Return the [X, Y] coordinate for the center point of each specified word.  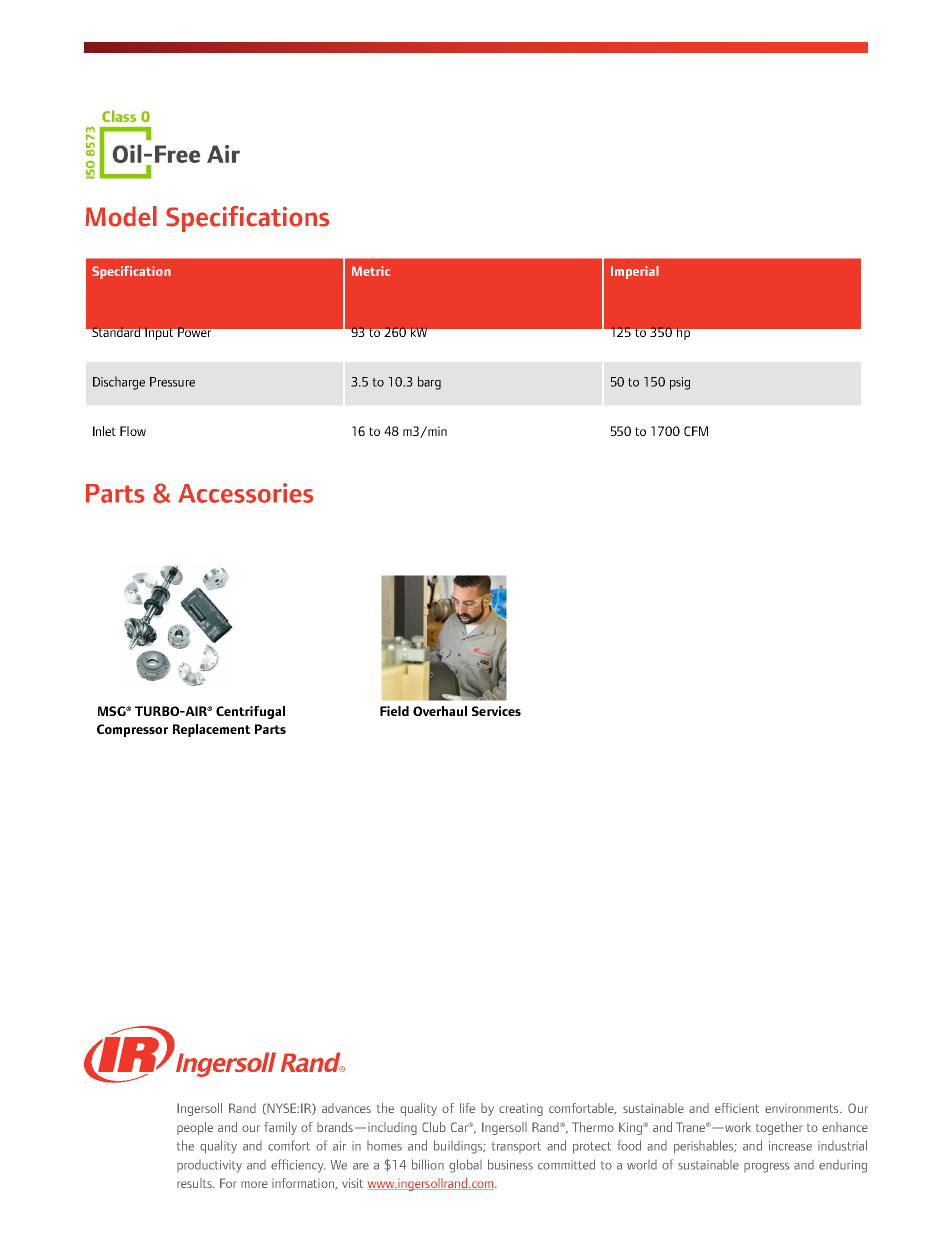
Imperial [635, 272]
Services [496, 711]
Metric [371, 271]
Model [121, 216]
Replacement [212, 730]
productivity [209, 1166]
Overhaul [440, 711]
